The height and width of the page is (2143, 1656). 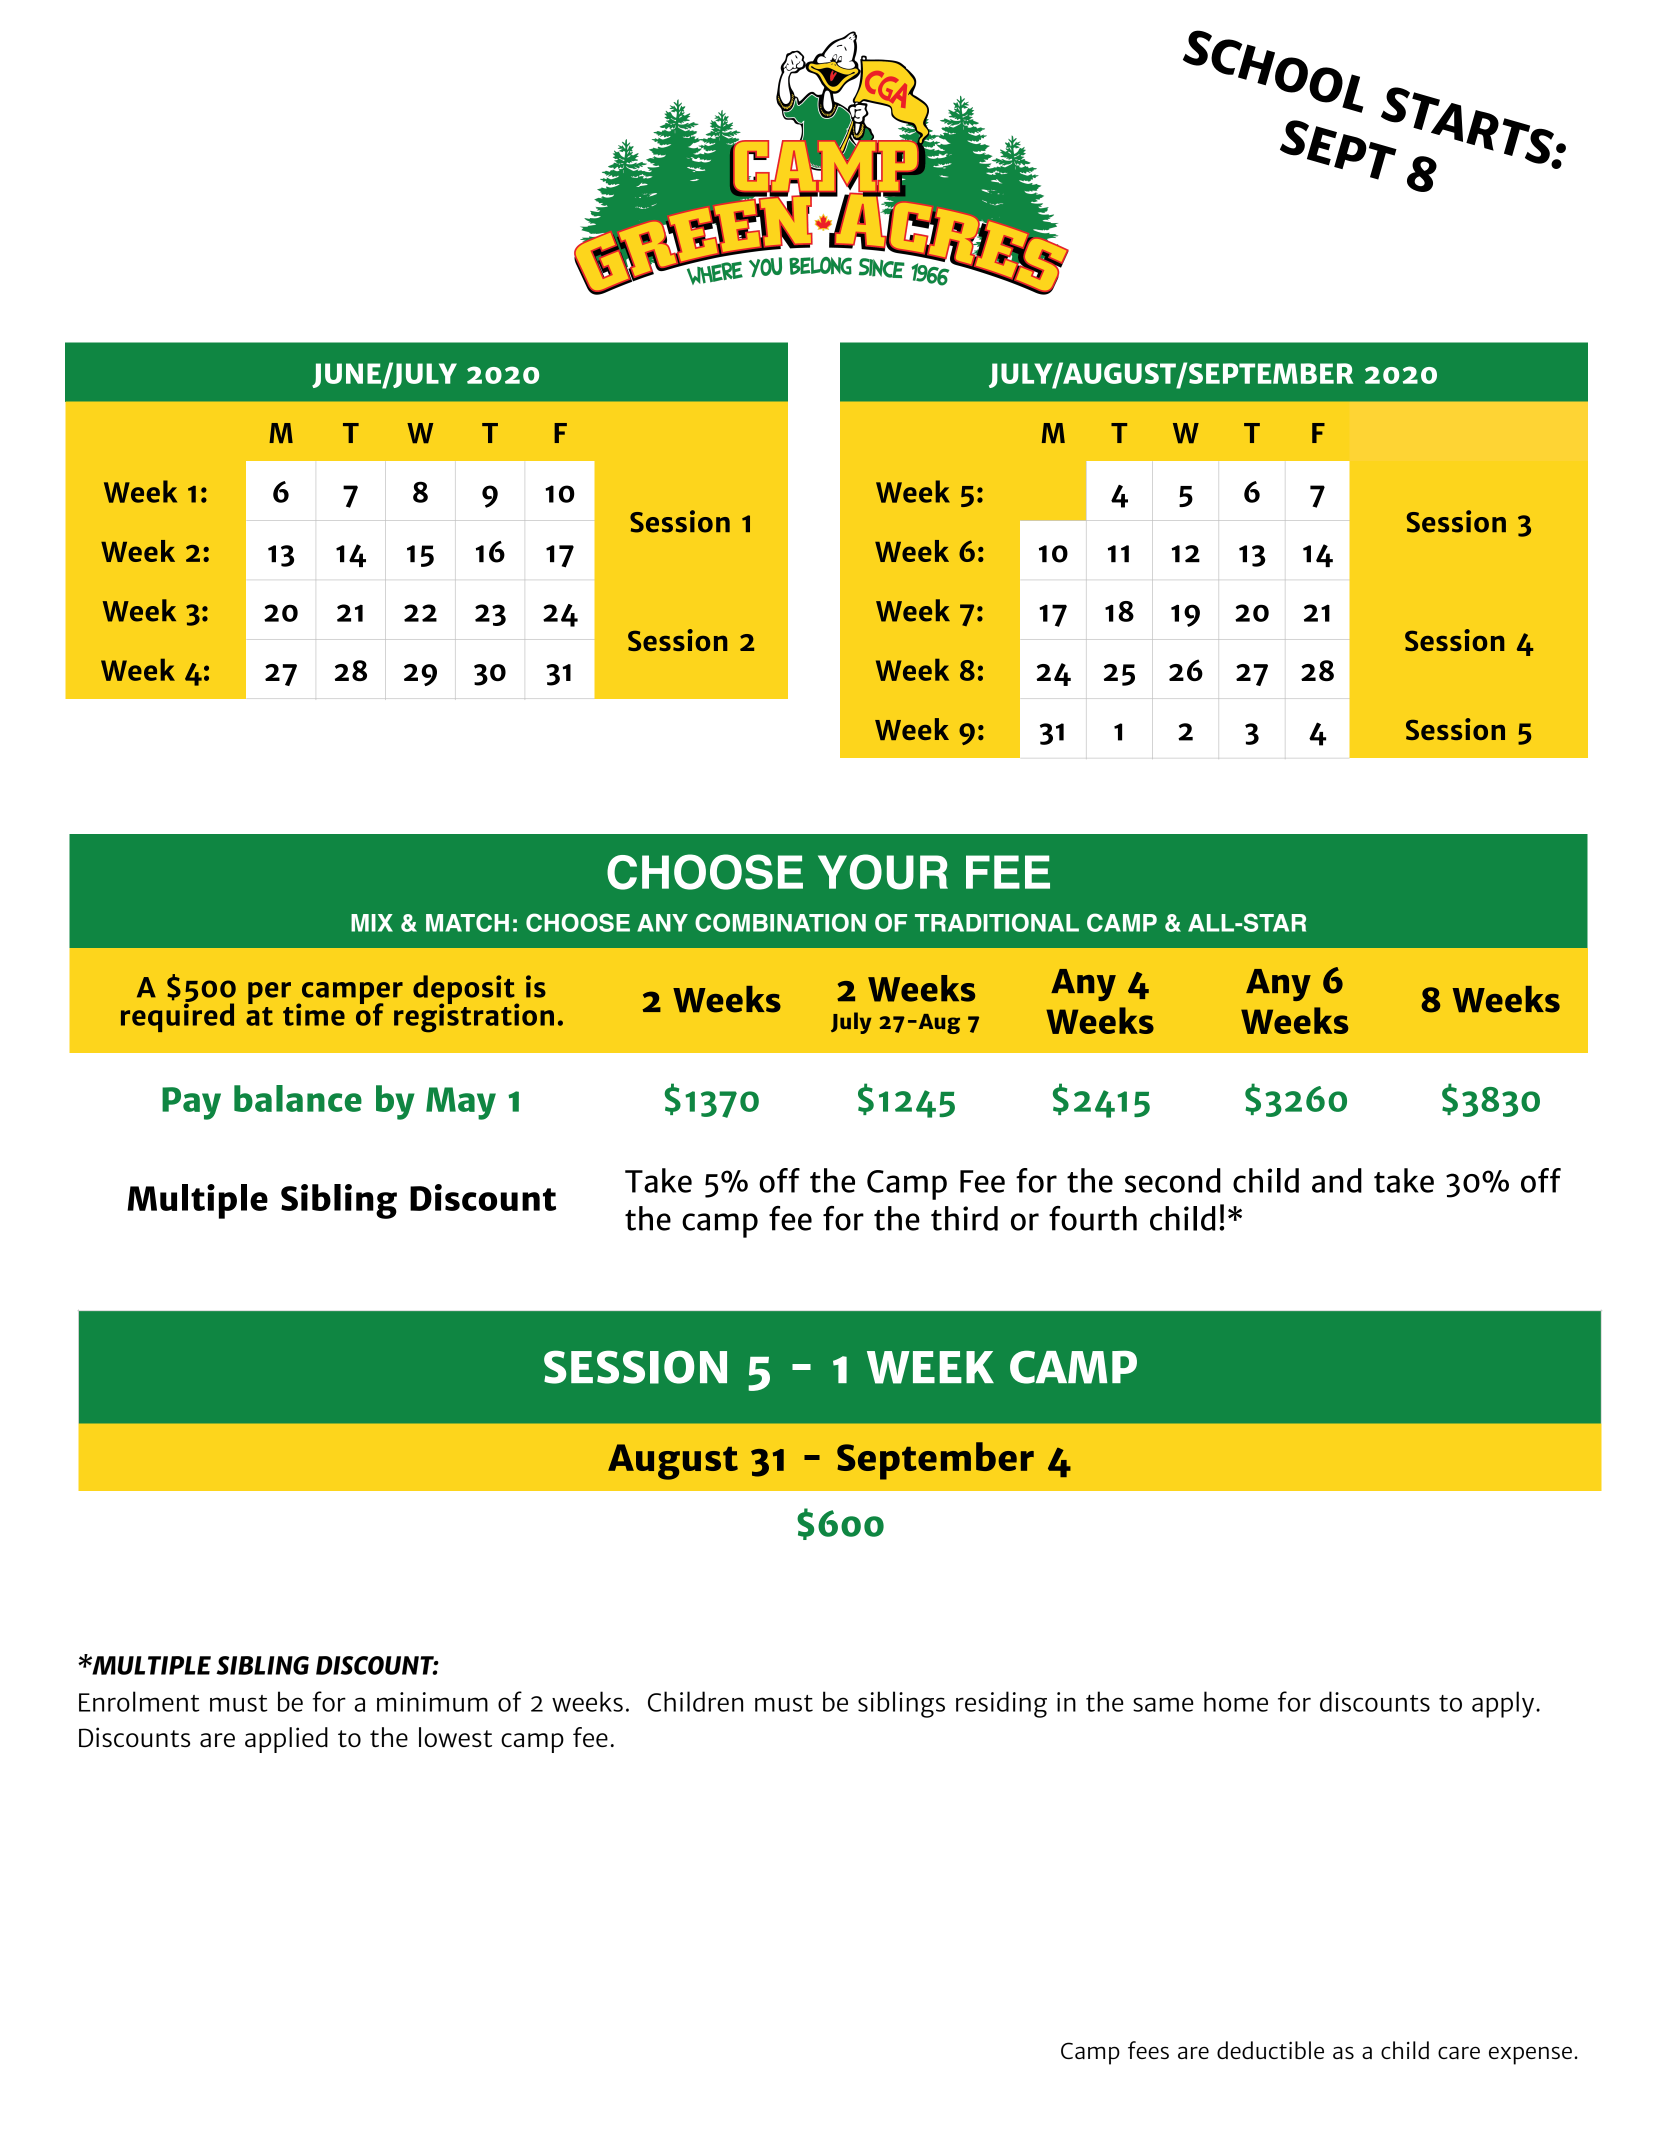 What do you see at coordinates (372, 923) in the page?
I see `MIX` at bounding box center [372, 923].
